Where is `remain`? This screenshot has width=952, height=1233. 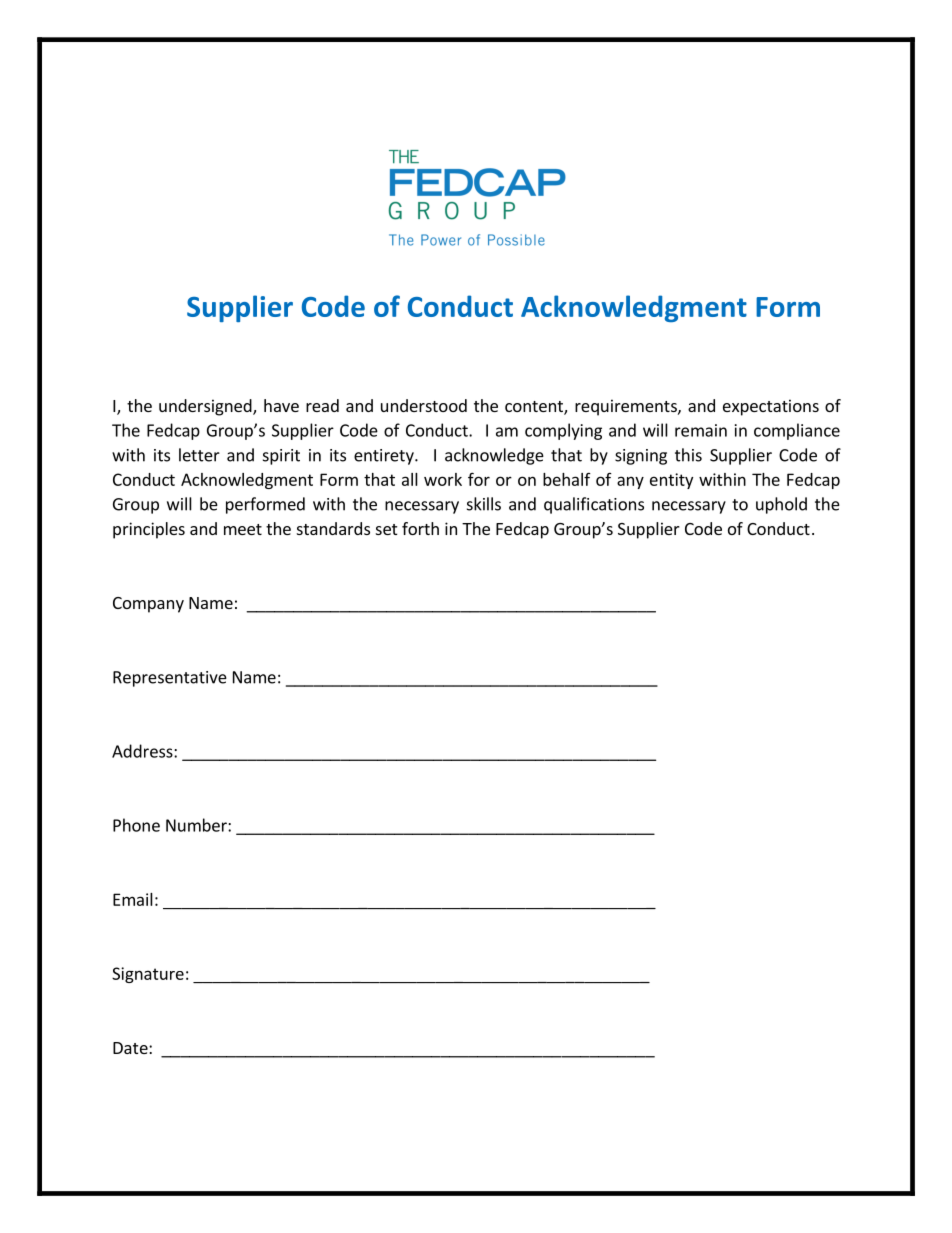 remain is located at coordinates (701, 430).
